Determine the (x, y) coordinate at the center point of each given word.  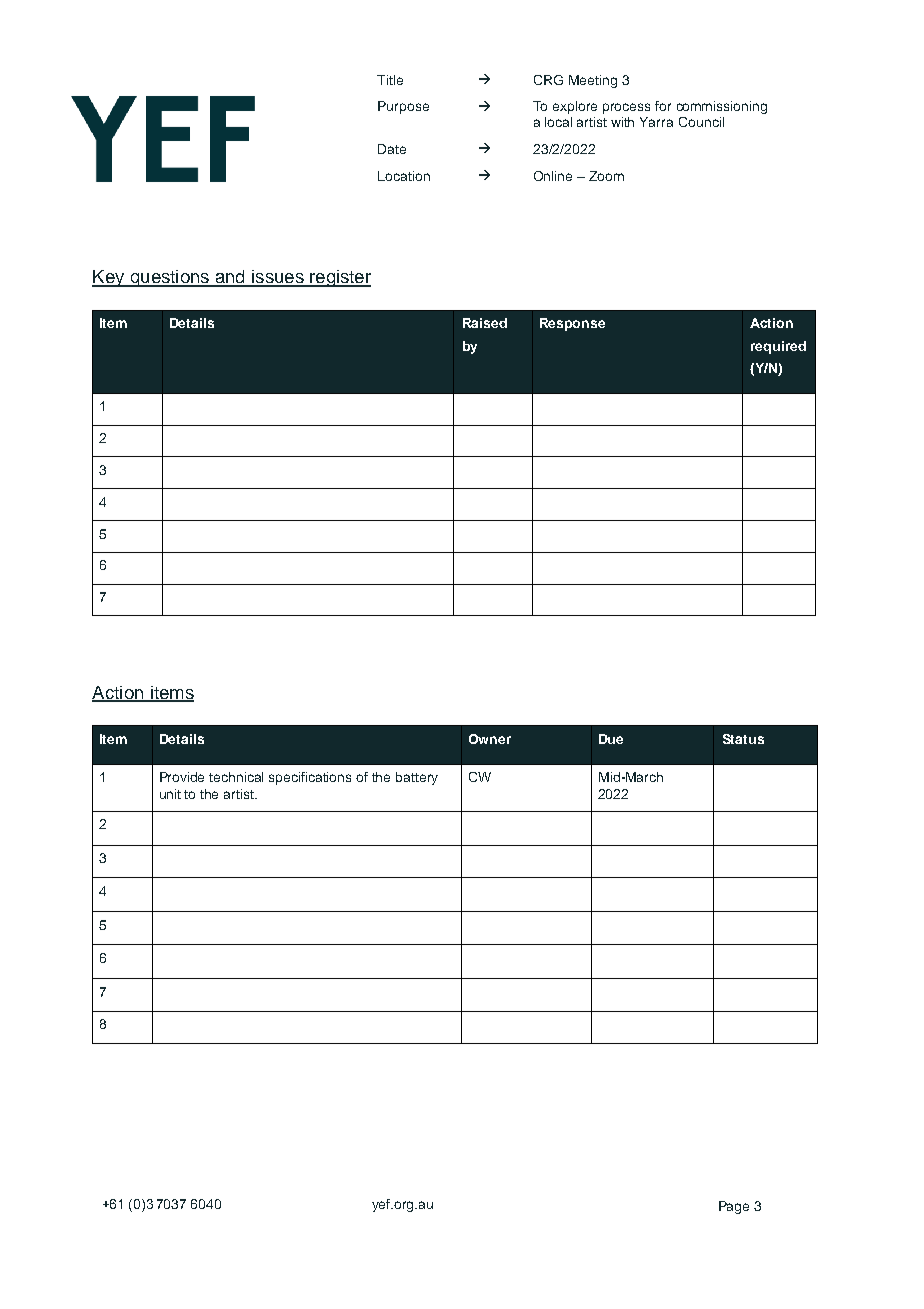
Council (701, 122)
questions (169, 278)
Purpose (403, 107)
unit (170, 794)
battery (417, 778)
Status (743, 739)
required (778, 347)
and (230, 278)
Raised (485, 323)
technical (236, 777)
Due (611, 739)
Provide (182, 777)
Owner (490, 739)
